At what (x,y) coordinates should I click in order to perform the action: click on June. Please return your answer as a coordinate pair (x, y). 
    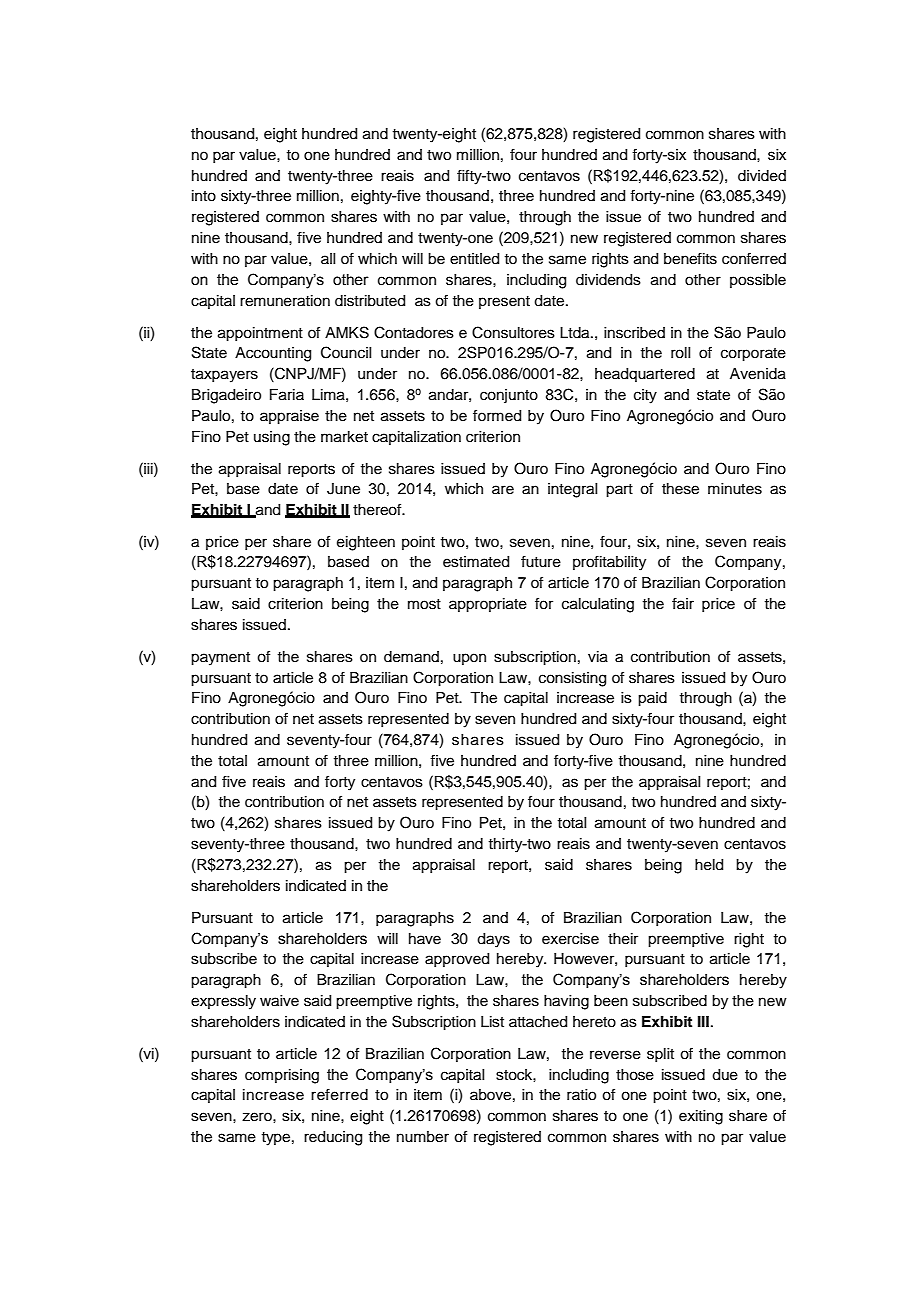
    Looking at the image, I should click on (343, 489).
